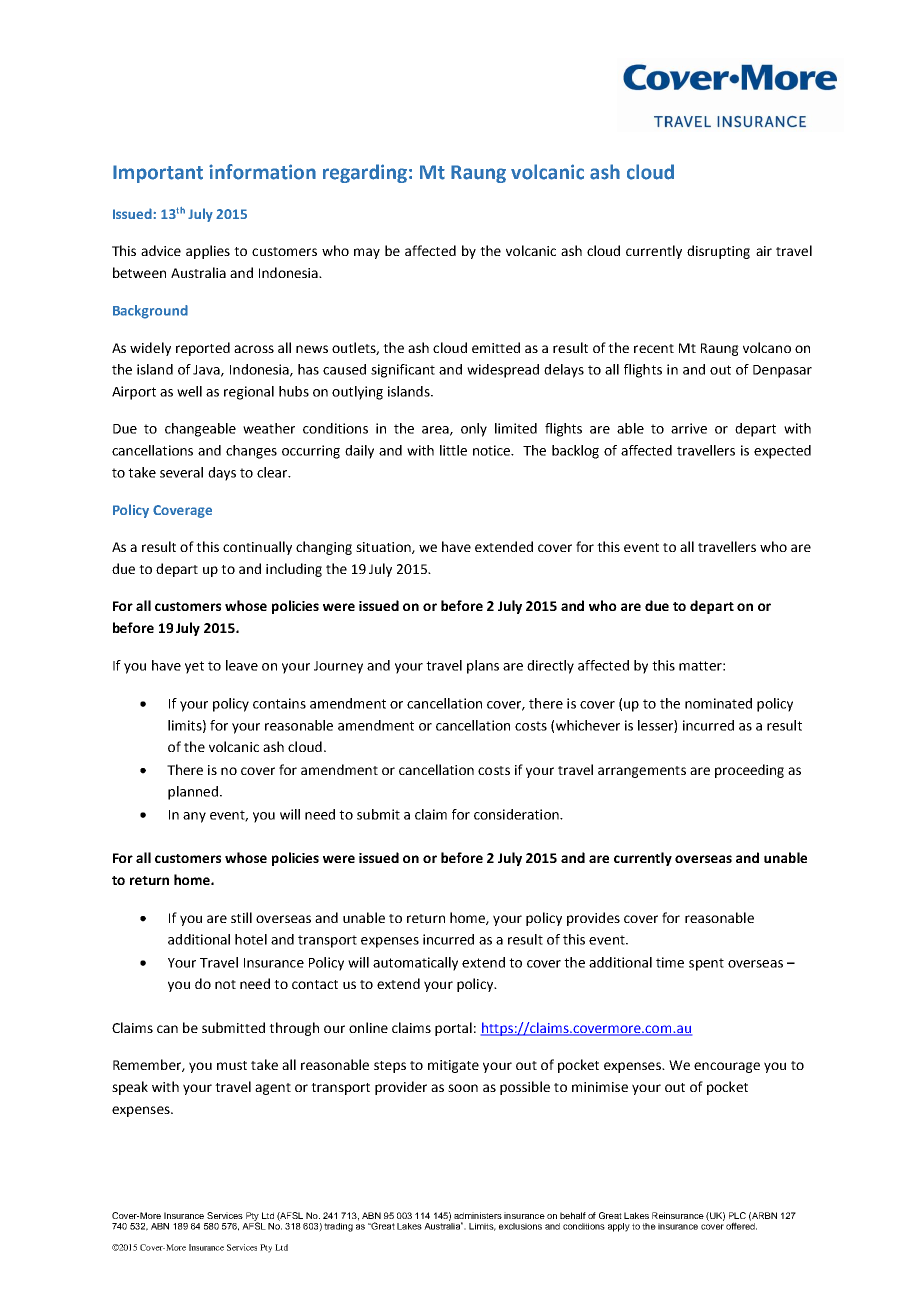 The height and width of the screenshot is (1308, 924). Describe the element at coordinates (737, 1215) in the screenshot. I see `PLC` at that location.
